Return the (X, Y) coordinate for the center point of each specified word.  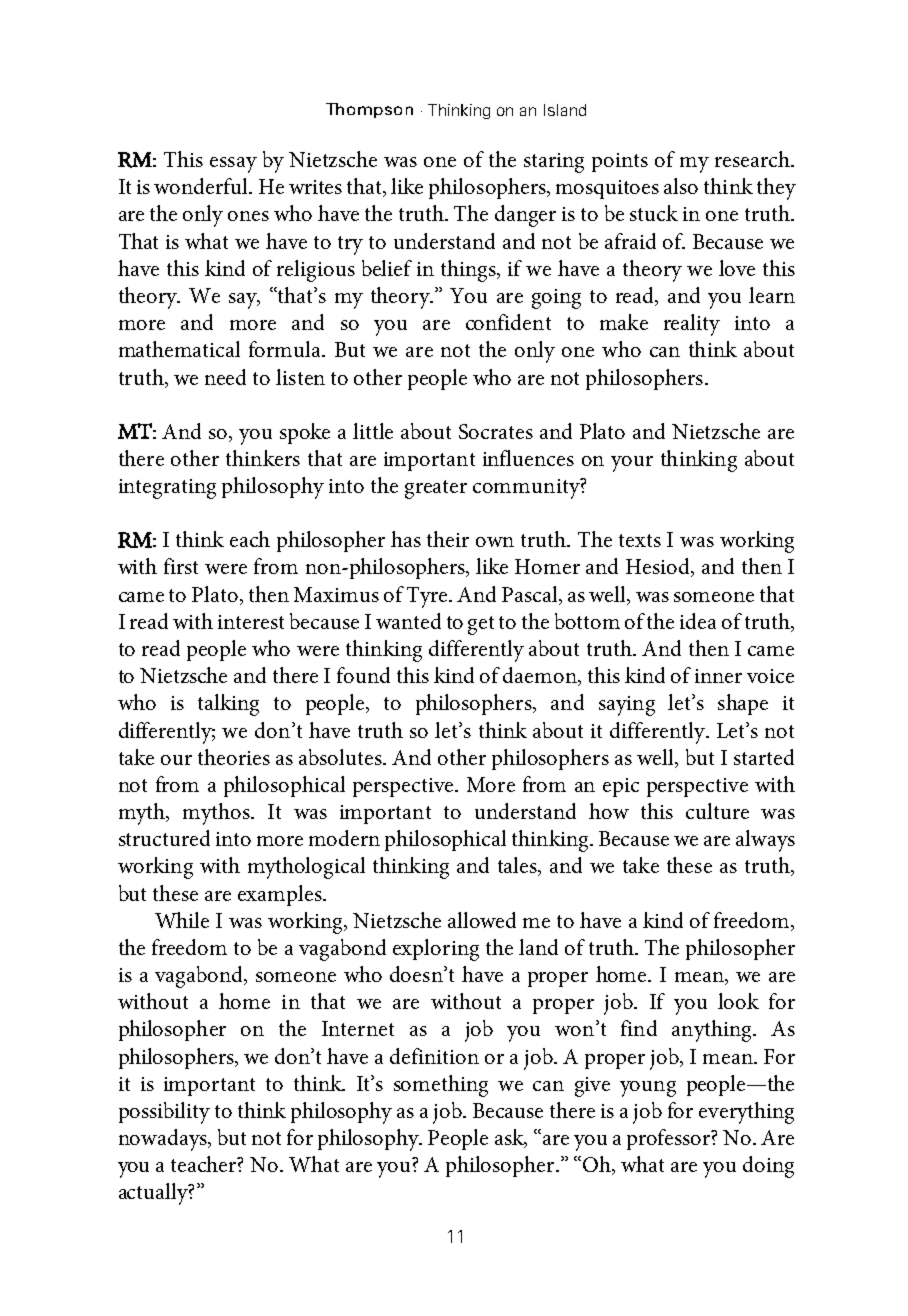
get (481, 625)
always (765, 841)
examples (281, 895)
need (225, 377)
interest (251, 622)
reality (692, 325)
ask (510, 1138)
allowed (482, 920)
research (753, 159)
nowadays (164, 1140)
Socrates (496, 431)
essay (233, 165)
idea (698, 621)
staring (554, 163)
